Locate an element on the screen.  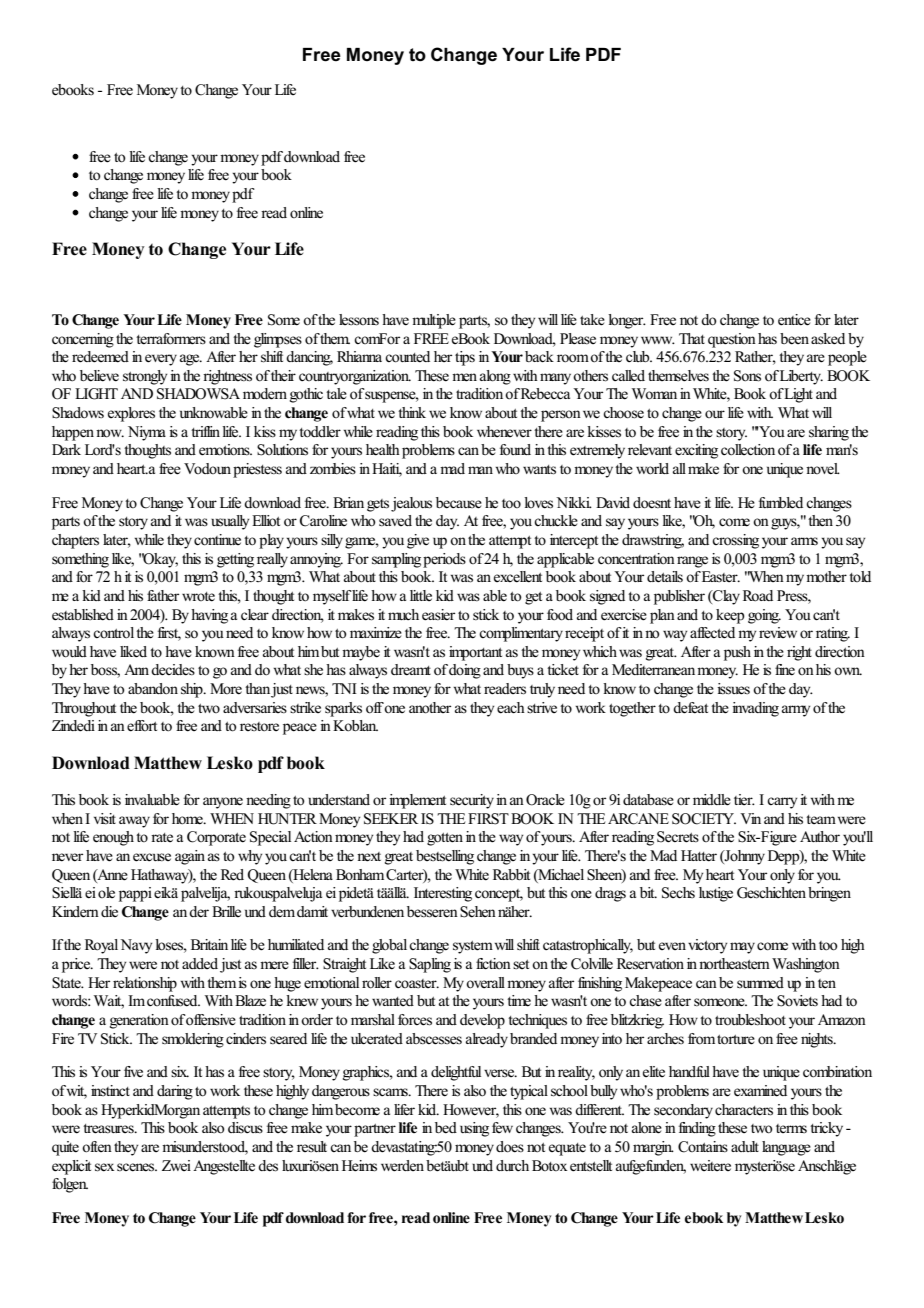
bestselling is located at coordinates (445, 857).
